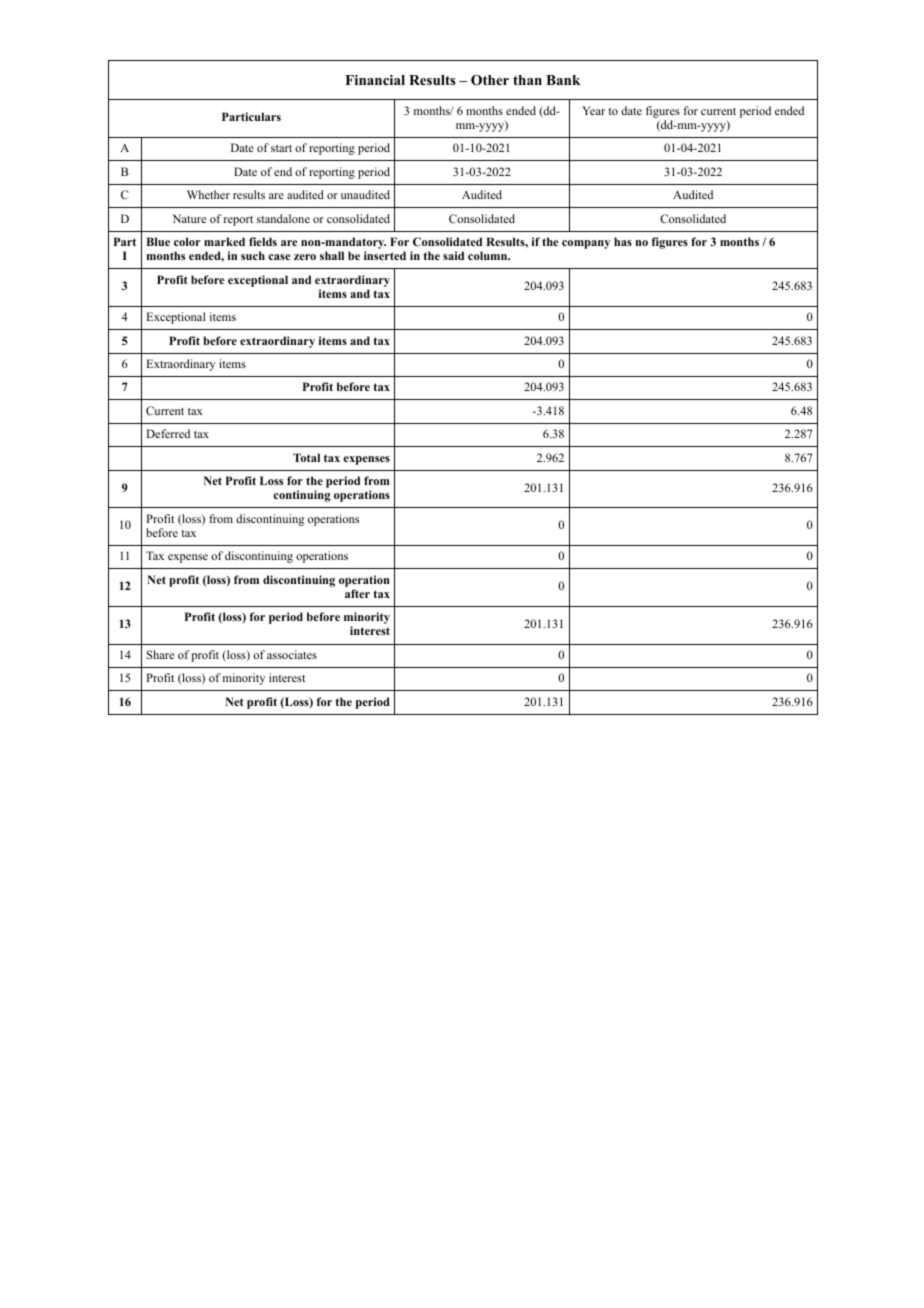 The height and width of the screenshot is (1308, 924). What do you see at coordinates (168, 433) in the screenshot?
I see `Deferred` at bounding box center [168, 433].
